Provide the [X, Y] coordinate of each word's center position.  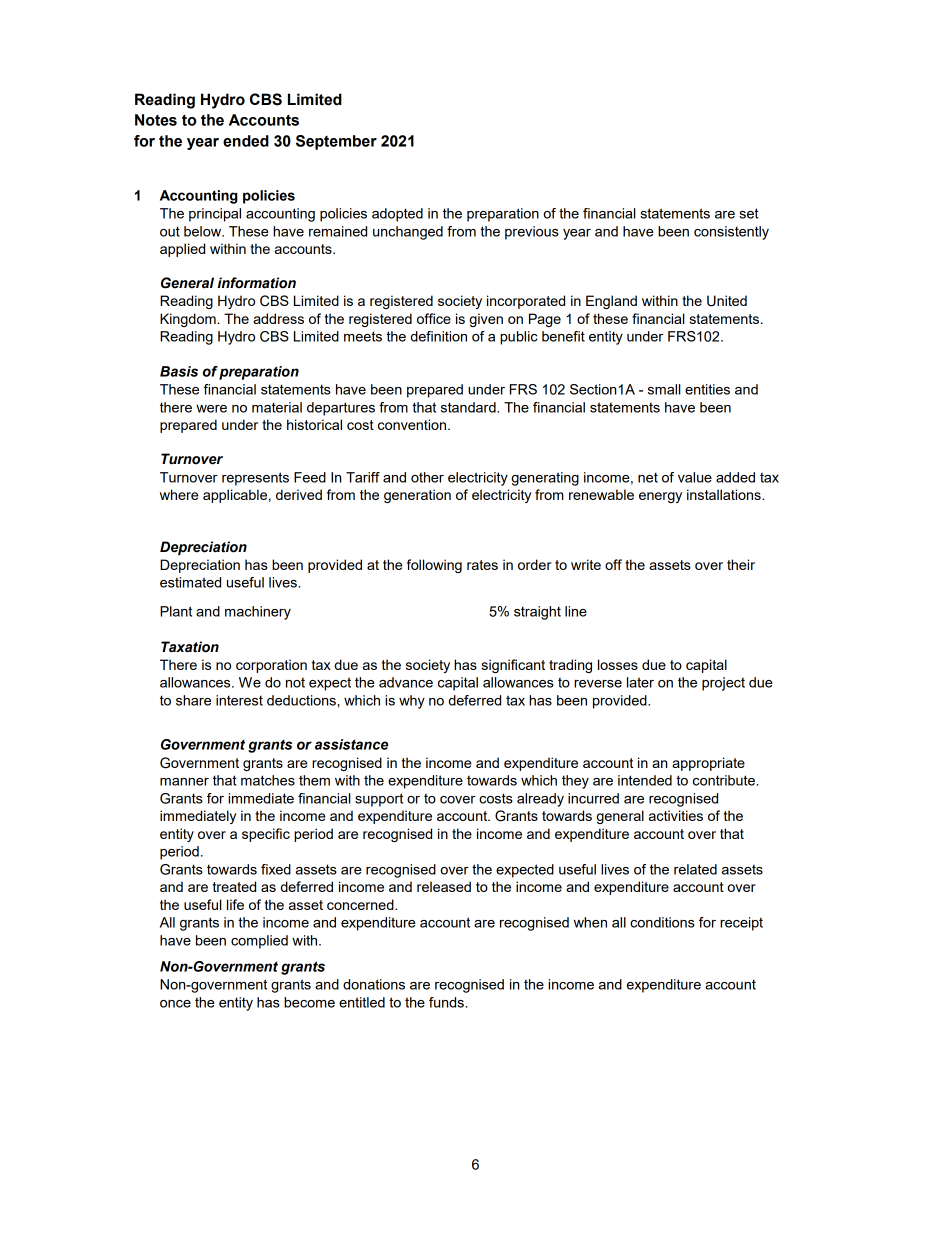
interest [239, 700]
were [211, 409]
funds [446, 1002]
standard [469, 407]
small [664, 389]
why [412, 702]
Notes [156, 120]
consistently [731, 233]
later [640, 682]
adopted [397, 215]
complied [259, 942]
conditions [662, 922]
